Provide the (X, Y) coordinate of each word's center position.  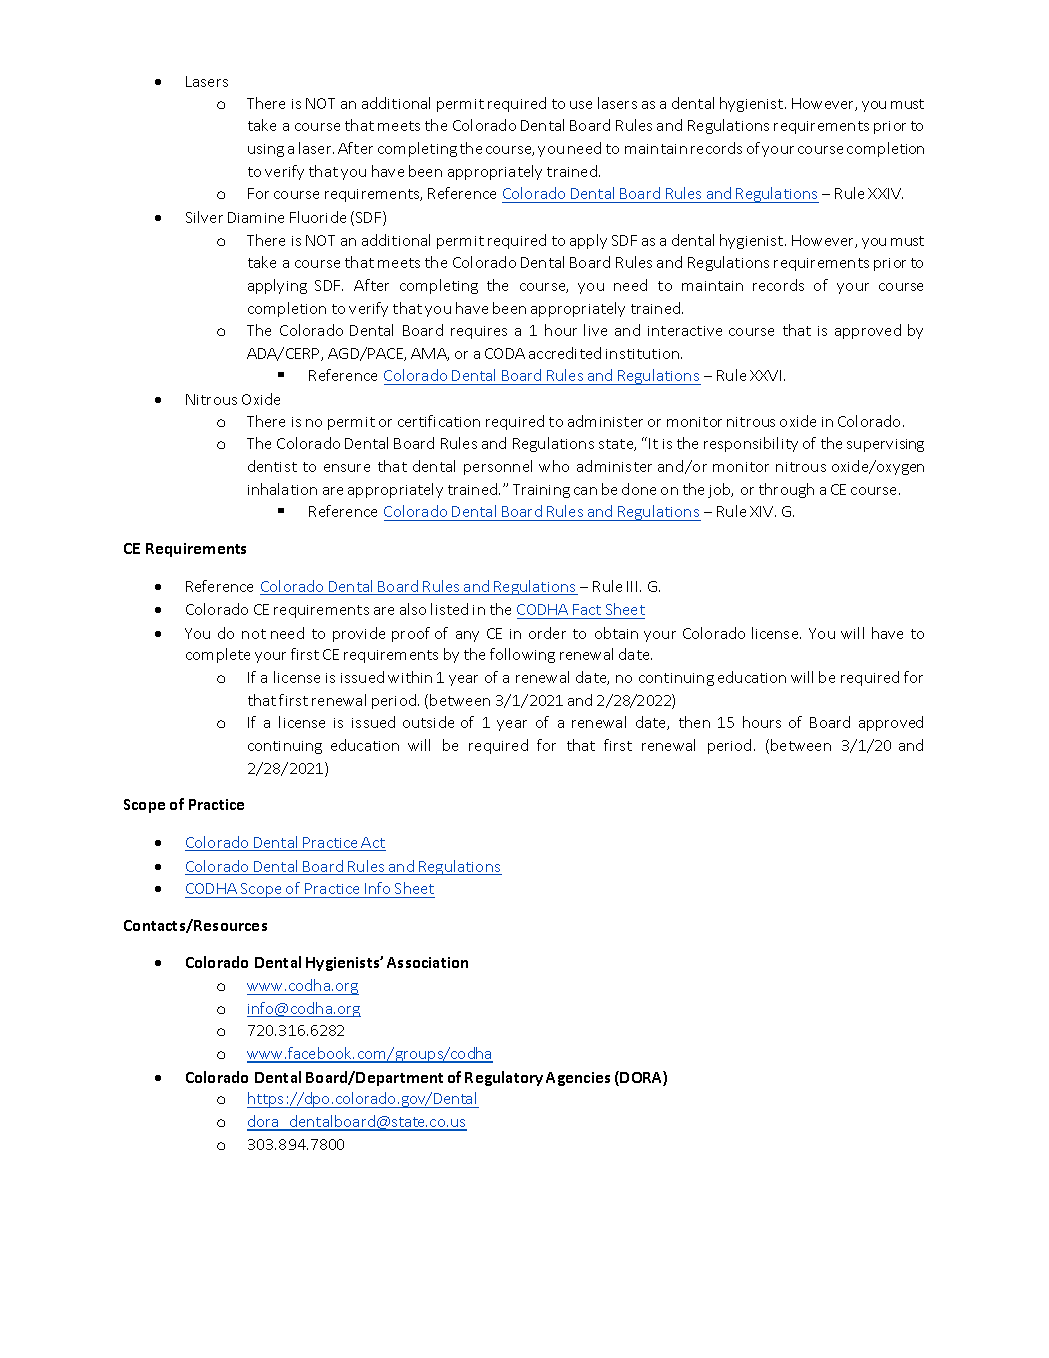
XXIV (885, 193)
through (786, 490)
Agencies (578, 1079)
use (581, 105)
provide (359, 634)
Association (427, 962)
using (266, 150)
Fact (587, 609)
